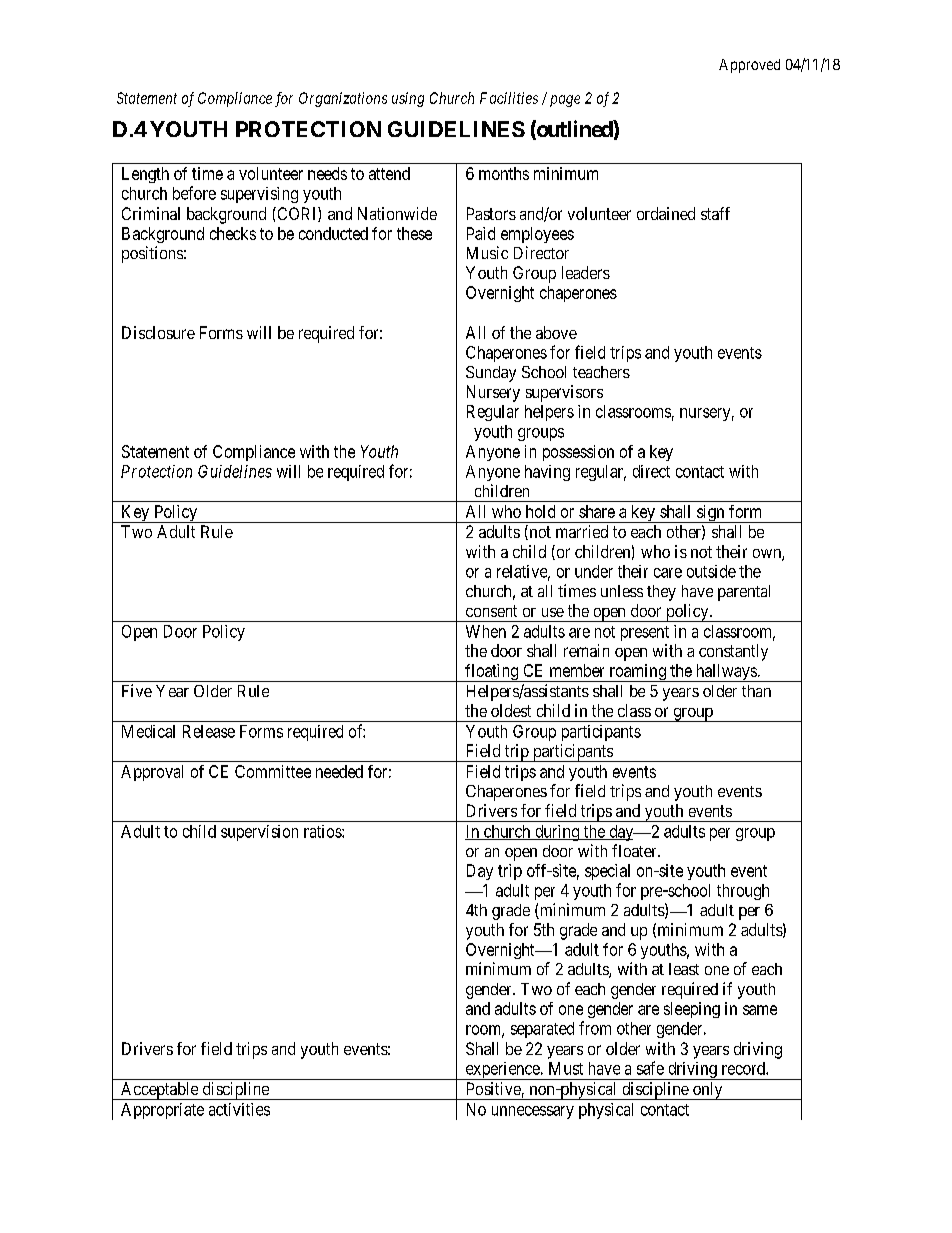 This page has width=952, height=1233. Describe the element at coordinates (533, 1112) in the page. I see `unnecessary` at that location.
